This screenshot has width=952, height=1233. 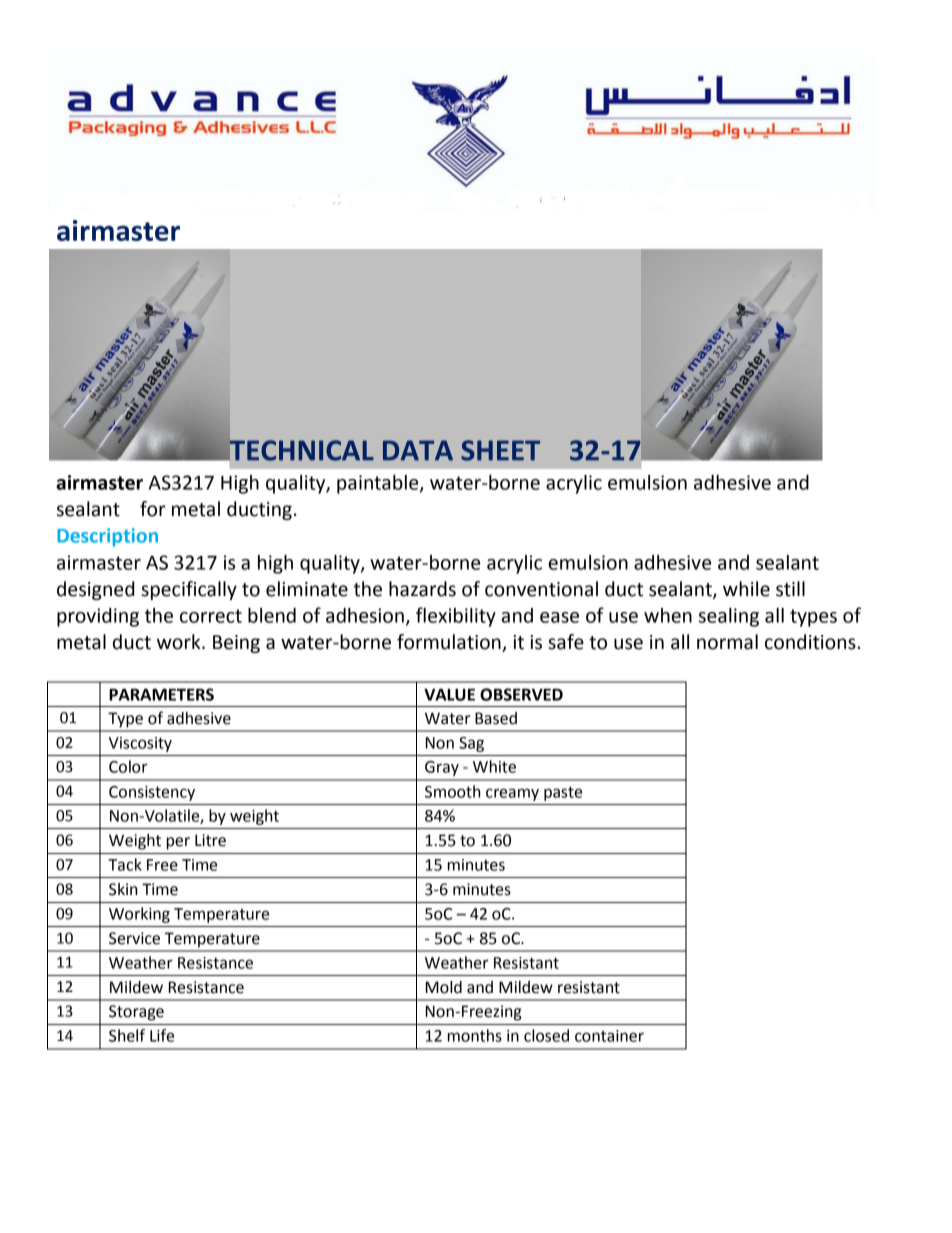 I want to click on SHEET, so click(x=500, y=450).
